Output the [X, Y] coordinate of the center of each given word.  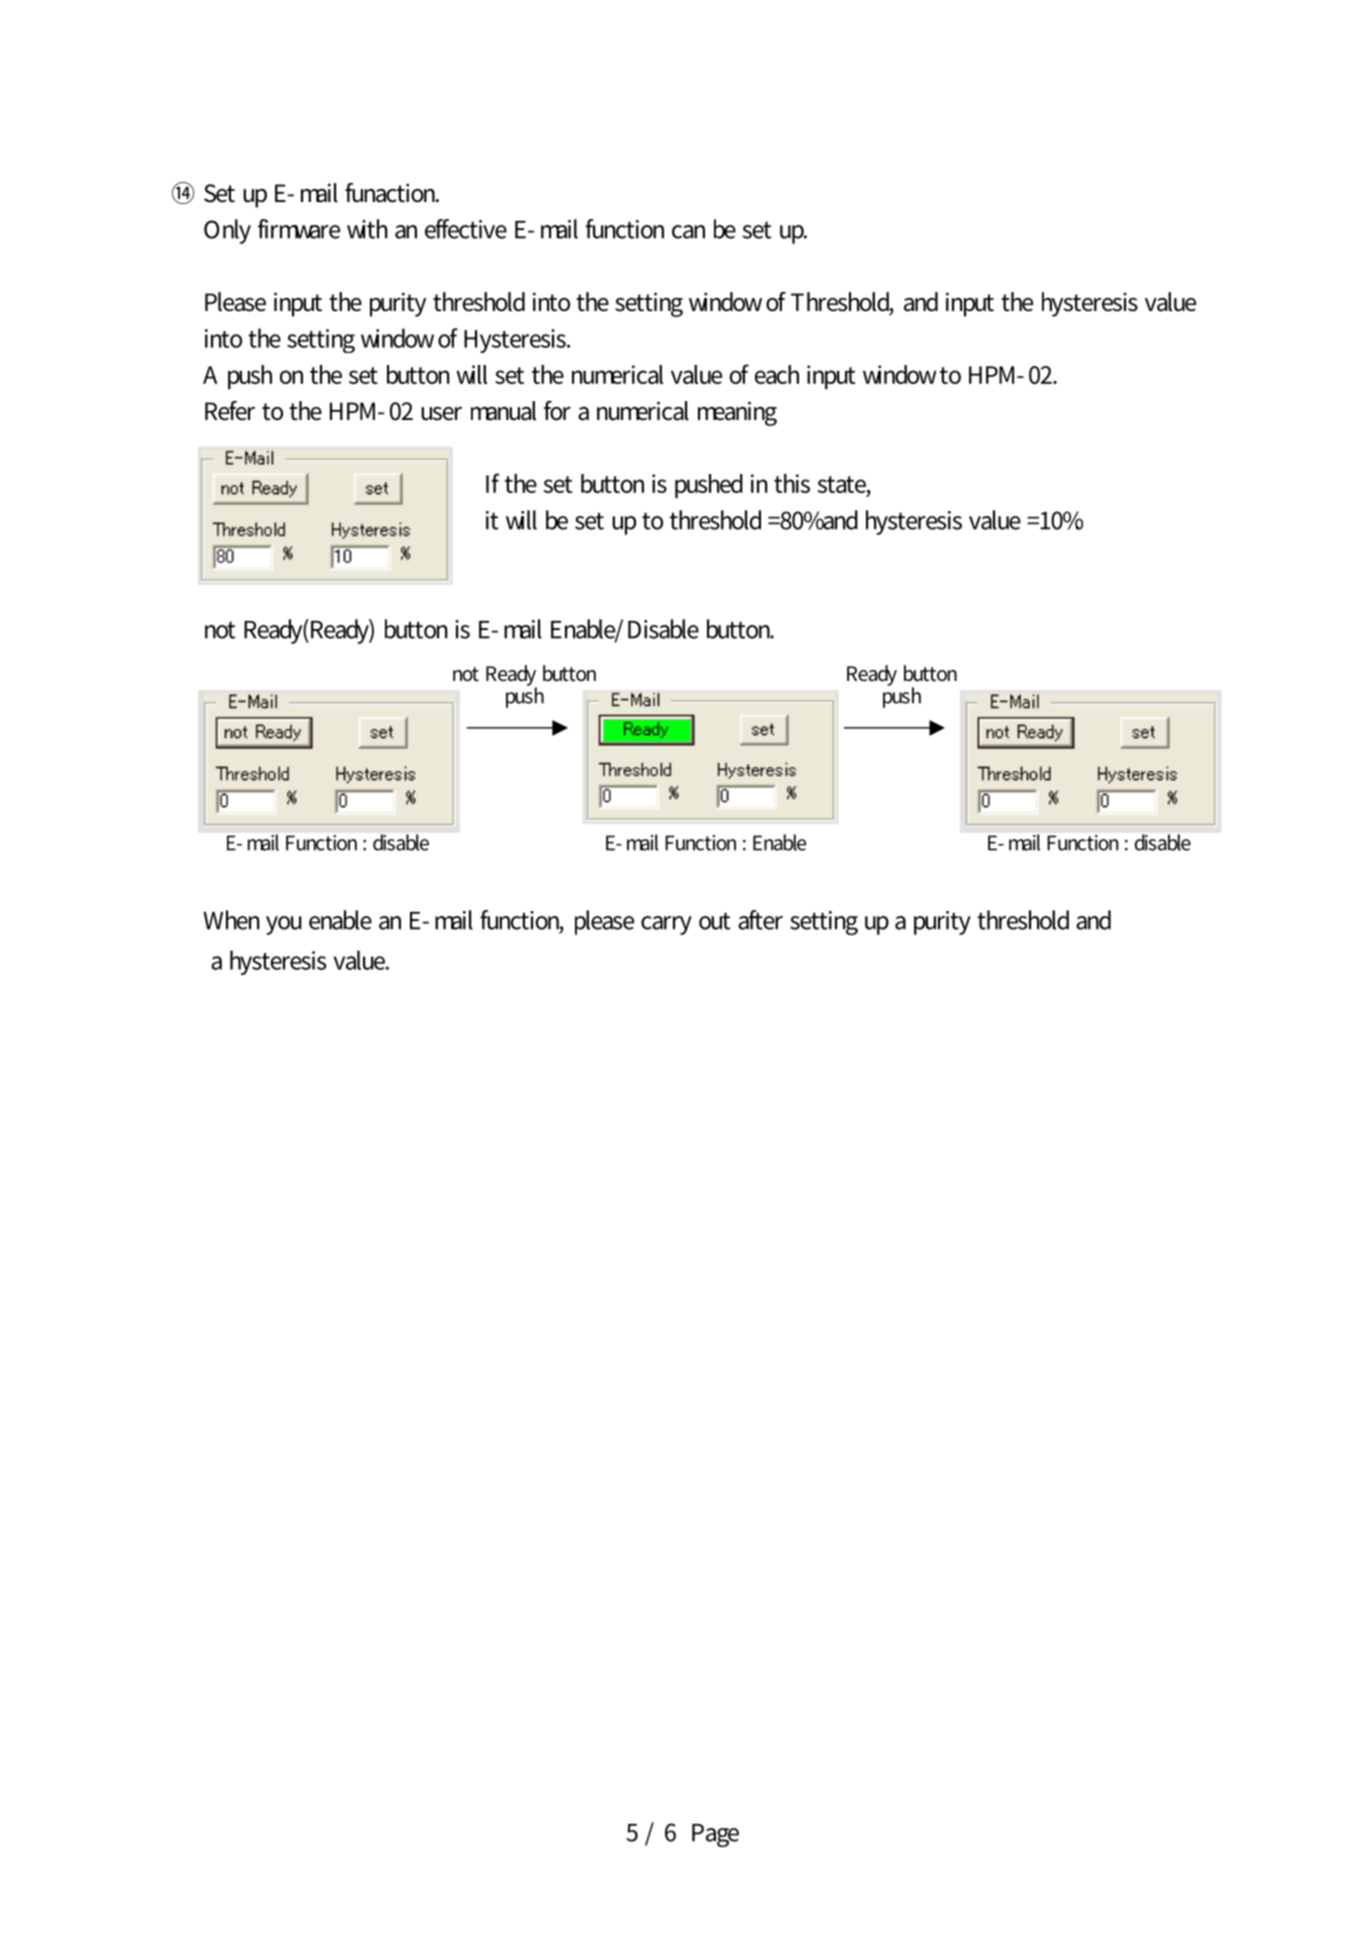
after [760, 920]
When [231, 920]
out [714, 921]
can [688, 232]
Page [715, 1835]
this [792, 483]
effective [466, 229]
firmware [299, 229]
